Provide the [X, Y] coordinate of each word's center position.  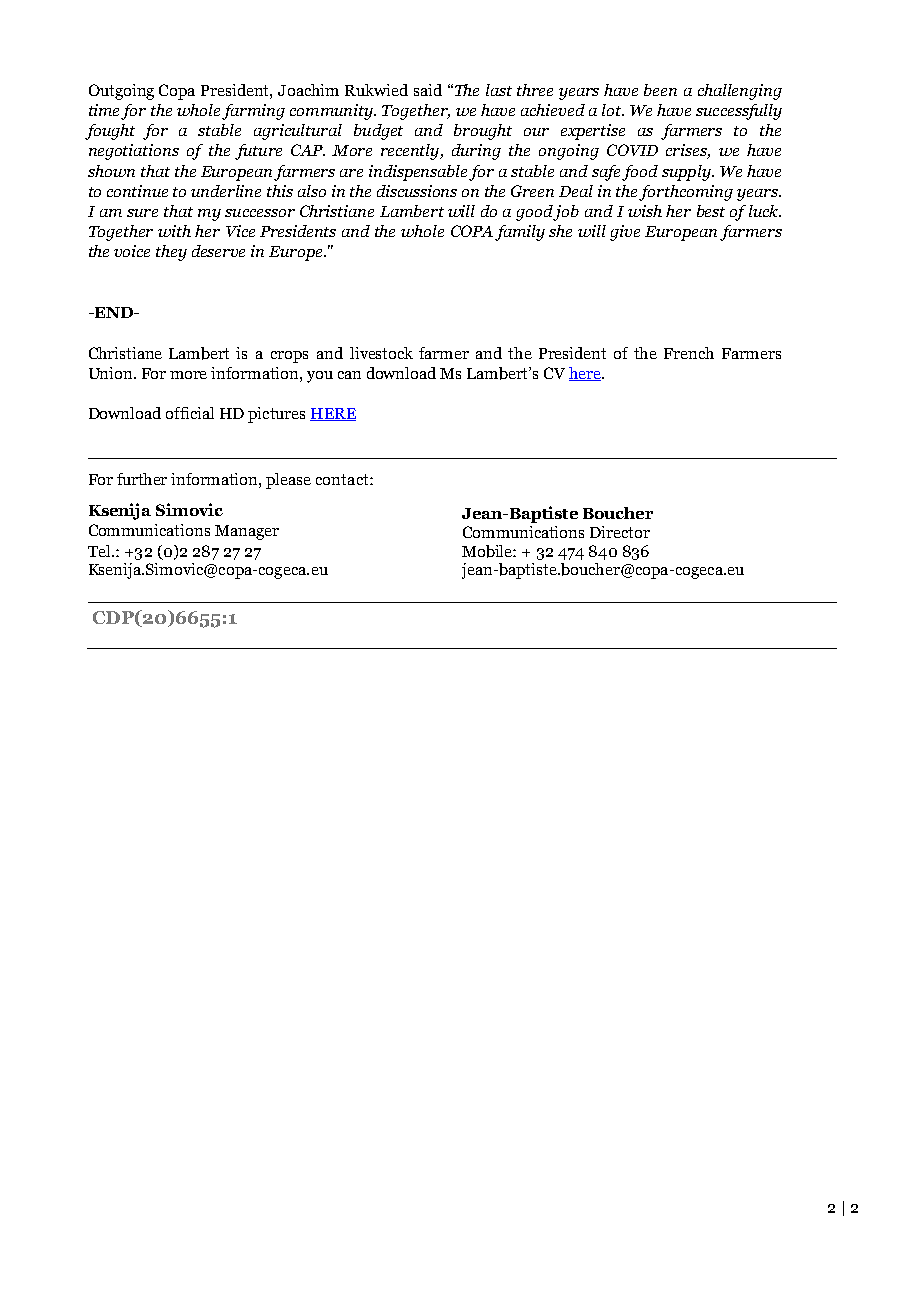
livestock [381, 353]
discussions [417, 191]
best [711, 211]
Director [620, 532]
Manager [247, 532]
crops [289, 357]
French [689, 353]
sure [142, 213]
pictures [276, 415]
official [190, 413]
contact [343, 479]
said [428, 90]
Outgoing [121, 92]
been [660, 90]
